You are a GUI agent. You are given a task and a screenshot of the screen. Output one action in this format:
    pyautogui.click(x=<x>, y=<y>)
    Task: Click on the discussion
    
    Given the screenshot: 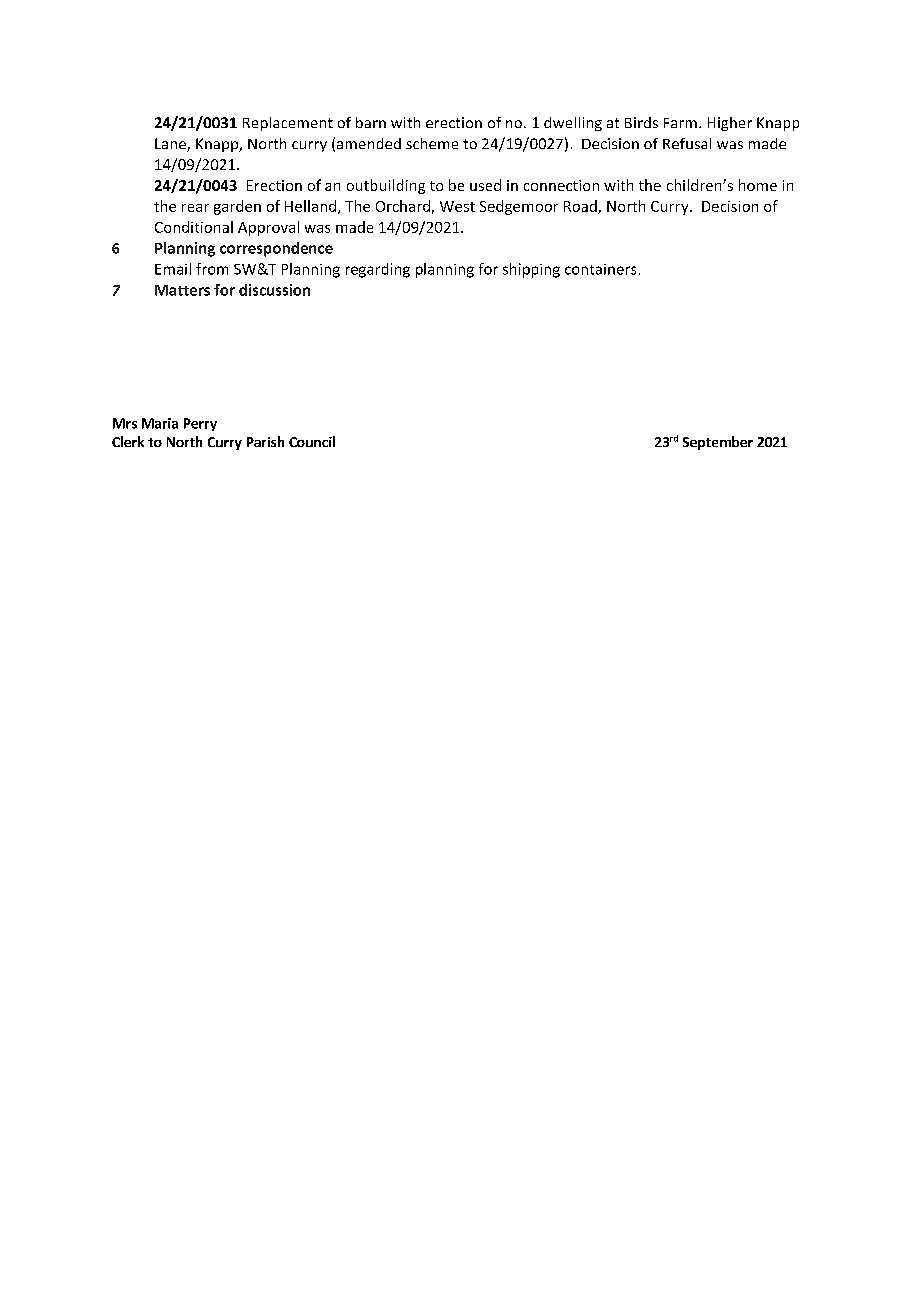 What is the action you would take?
    pyautogui.click(x=274, y=290)
